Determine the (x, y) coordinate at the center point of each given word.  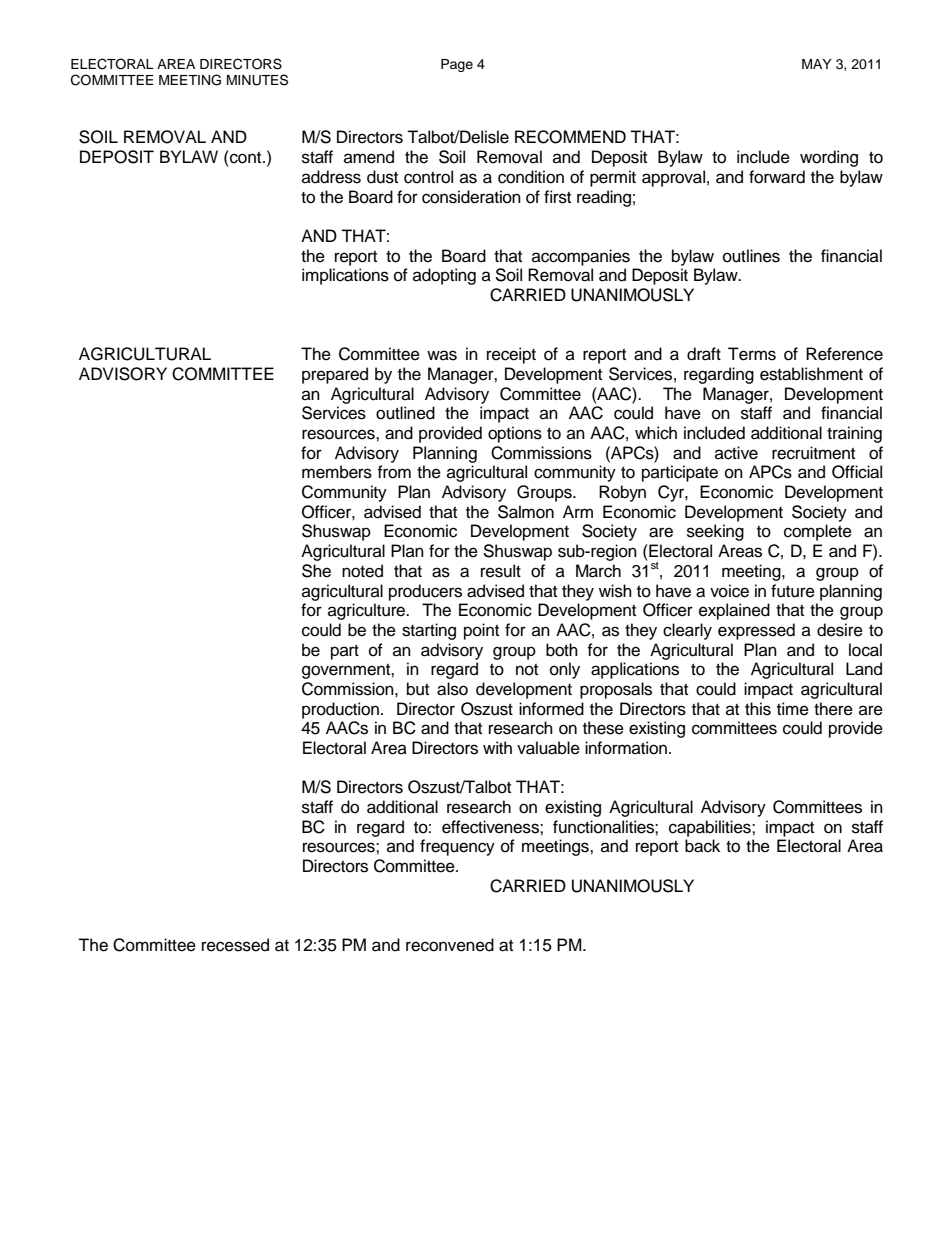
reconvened (450, 945)
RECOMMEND (570, 137)
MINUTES (257, 80)
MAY (817, 64)
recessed (235, 945)
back (702, 846)
